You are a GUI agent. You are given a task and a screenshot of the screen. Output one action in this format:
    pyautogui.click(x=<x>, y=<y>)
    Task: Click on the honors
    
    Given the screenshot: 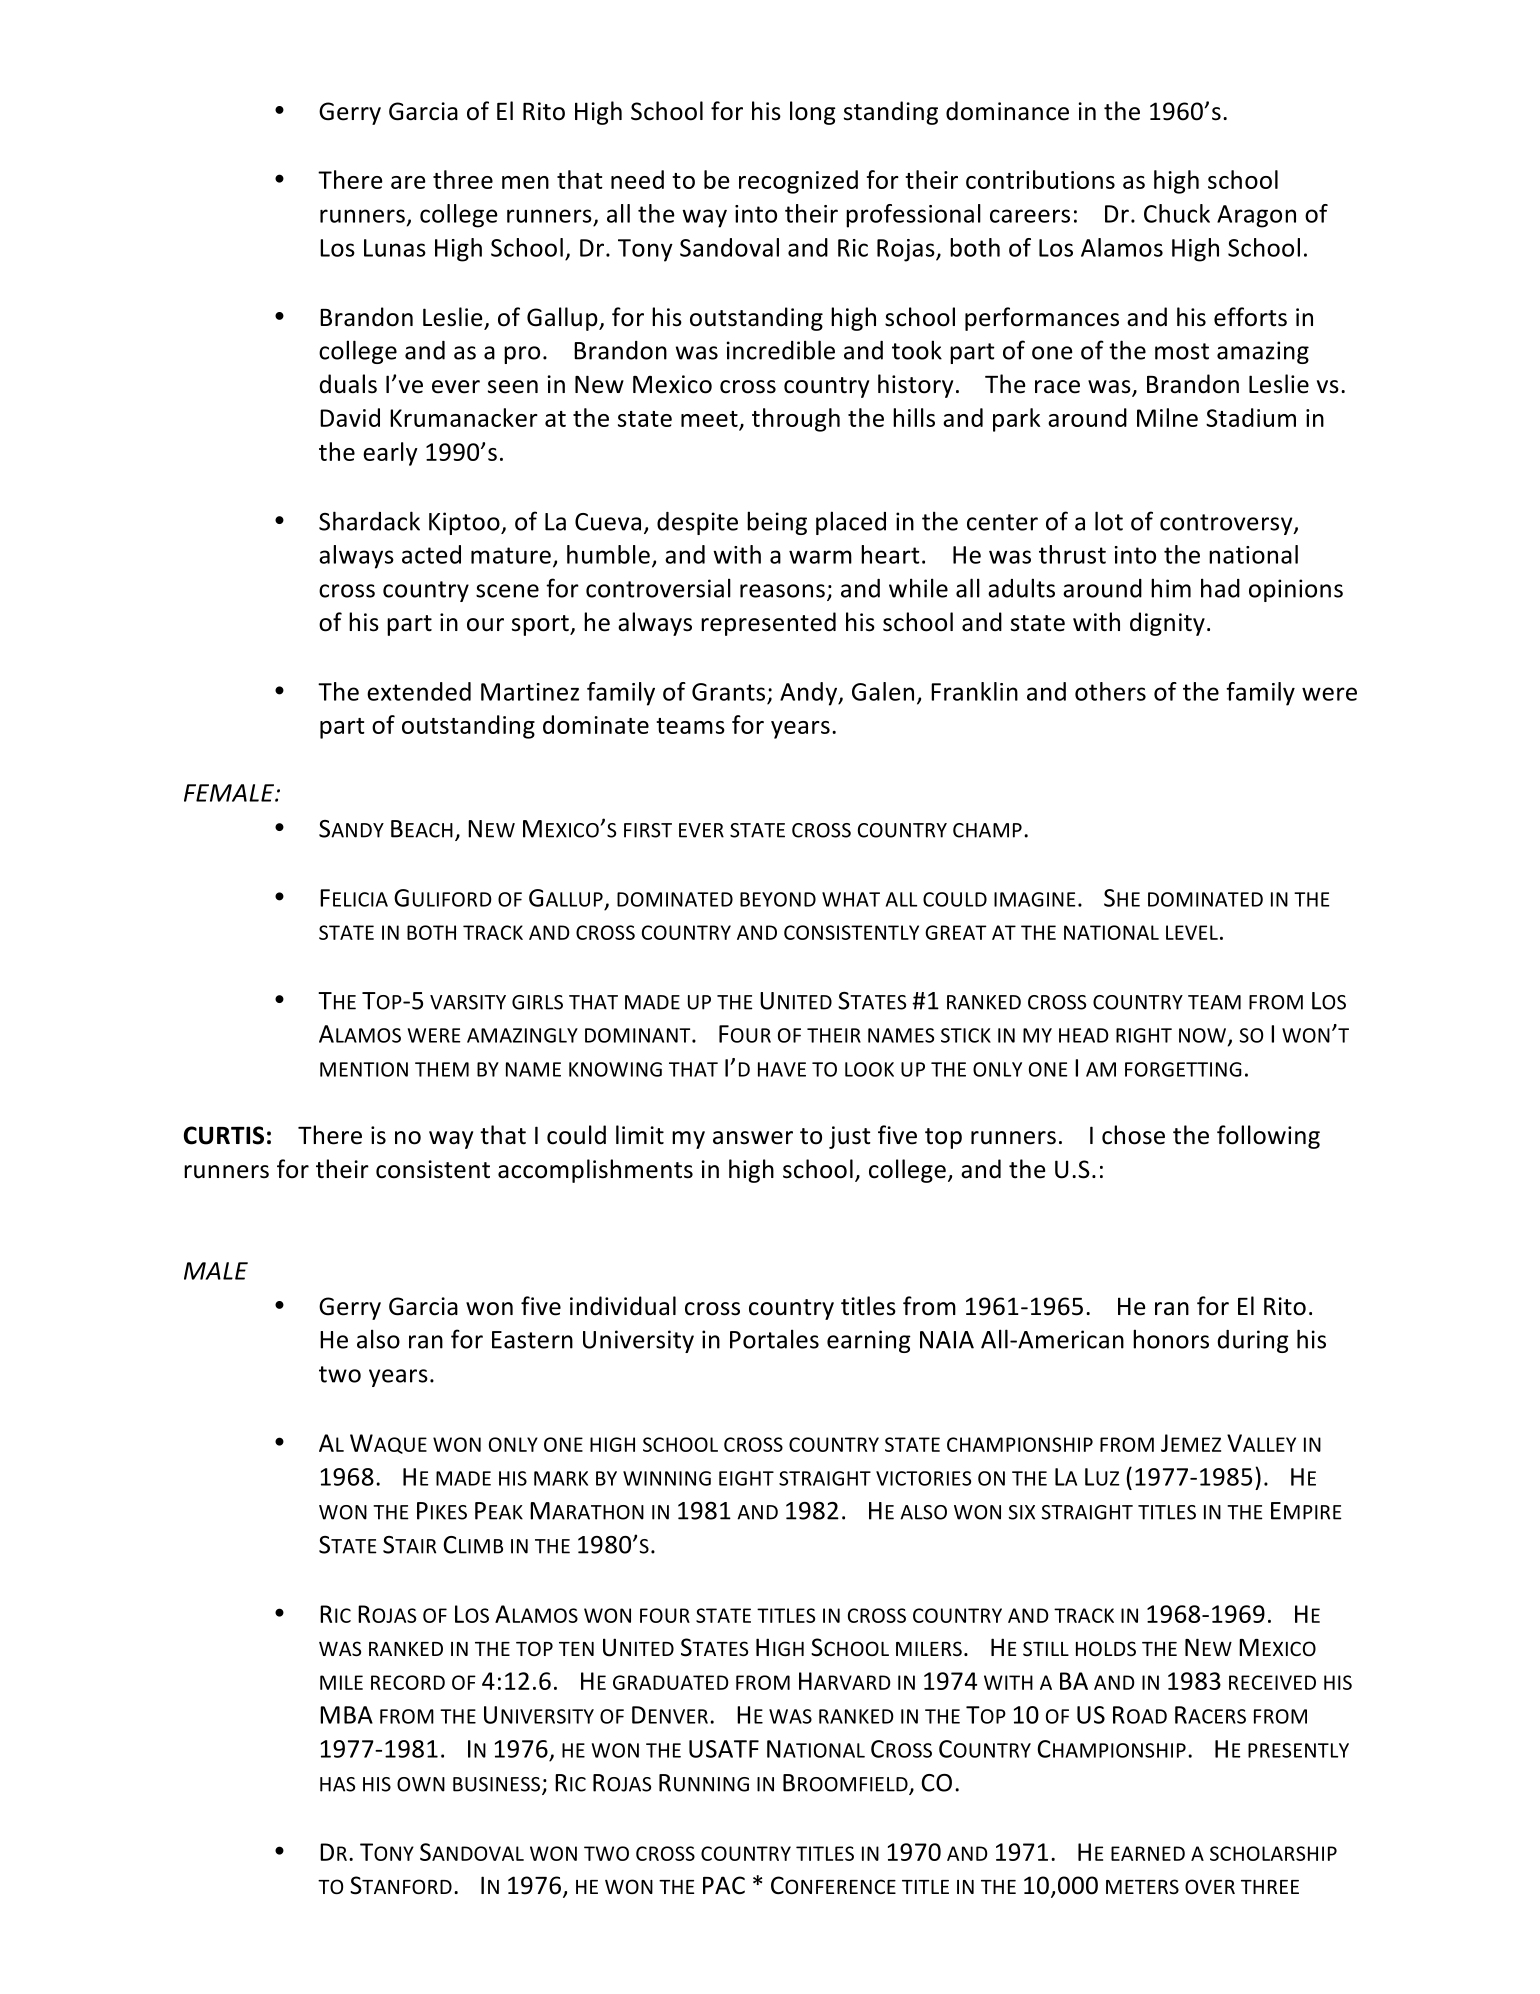 What is the action you would take?
    pyautogui.click(x=1171, y=1339)
